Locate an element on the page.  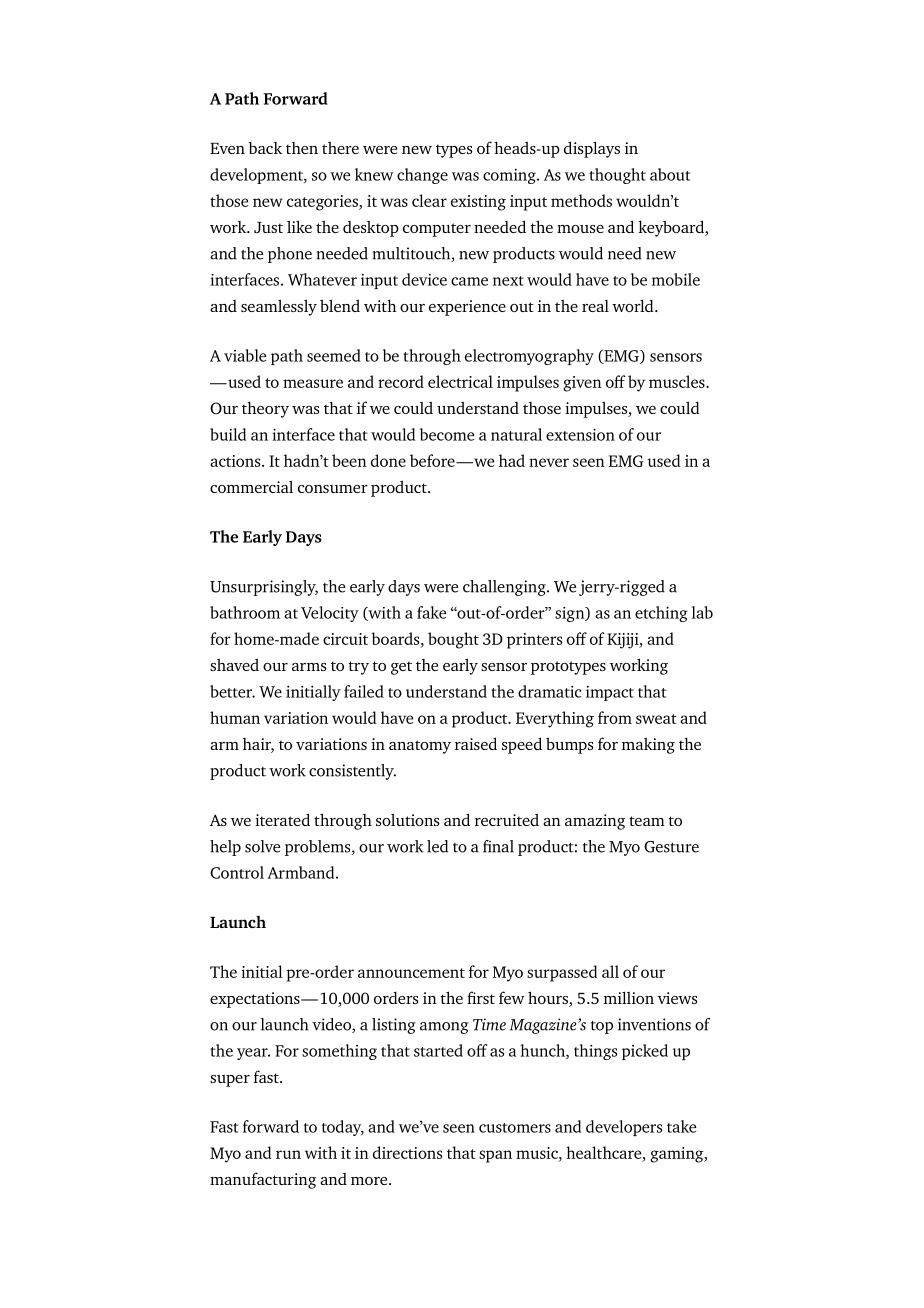
about is located at coordinates (670, 174).
